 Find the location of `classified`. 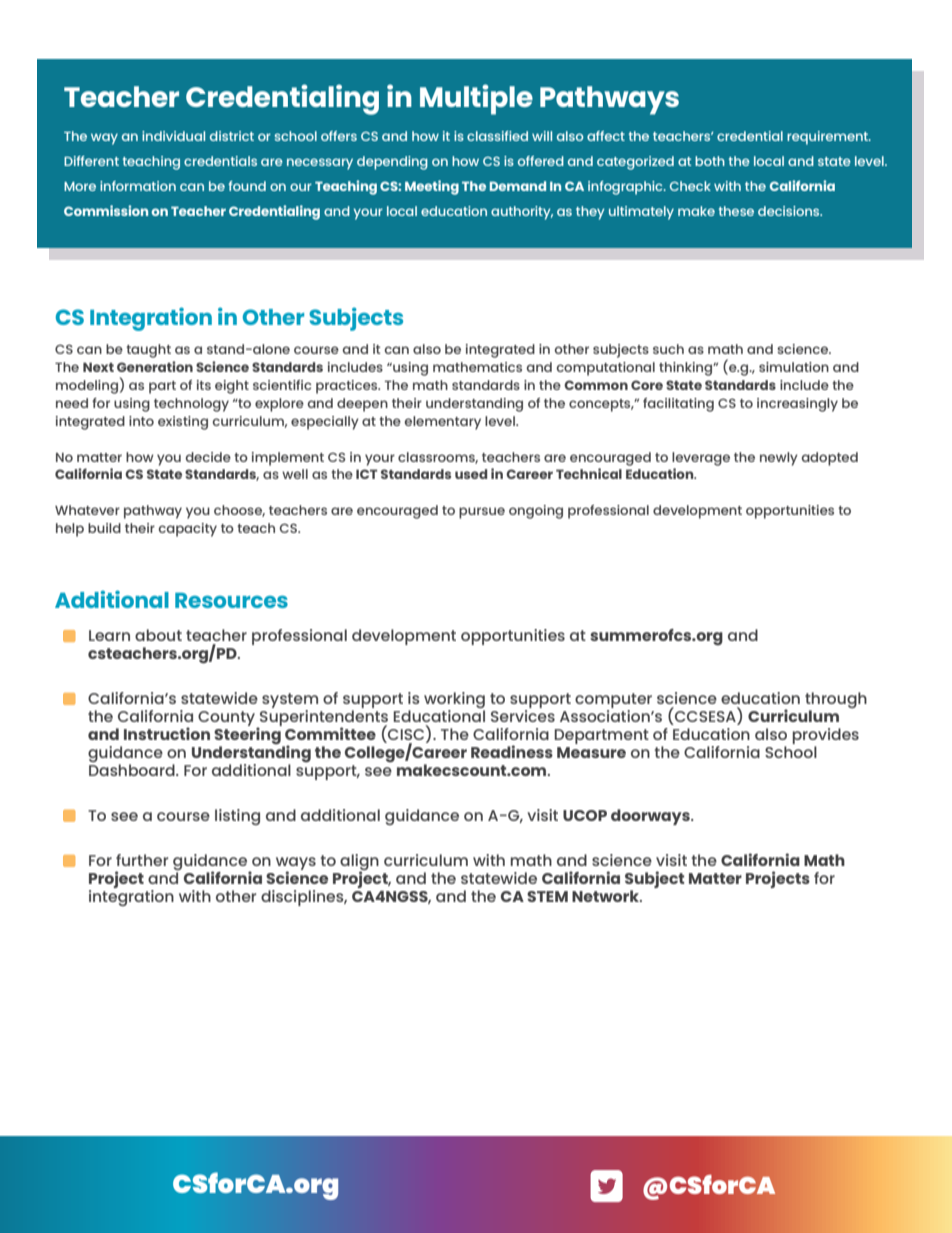

classified is located at coordinates (497, 136).
